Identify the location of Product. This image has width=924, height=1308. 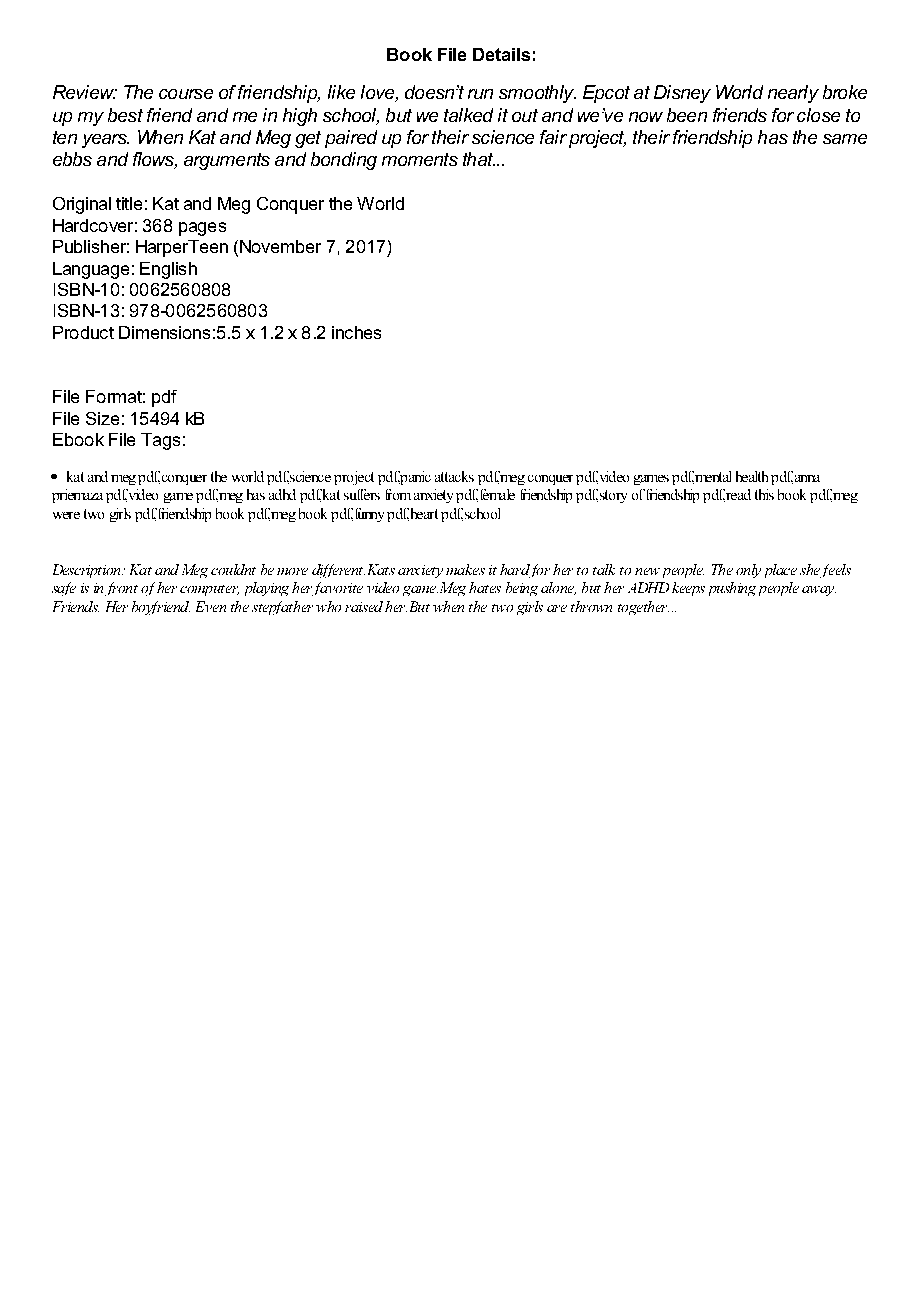
(83, 332).
